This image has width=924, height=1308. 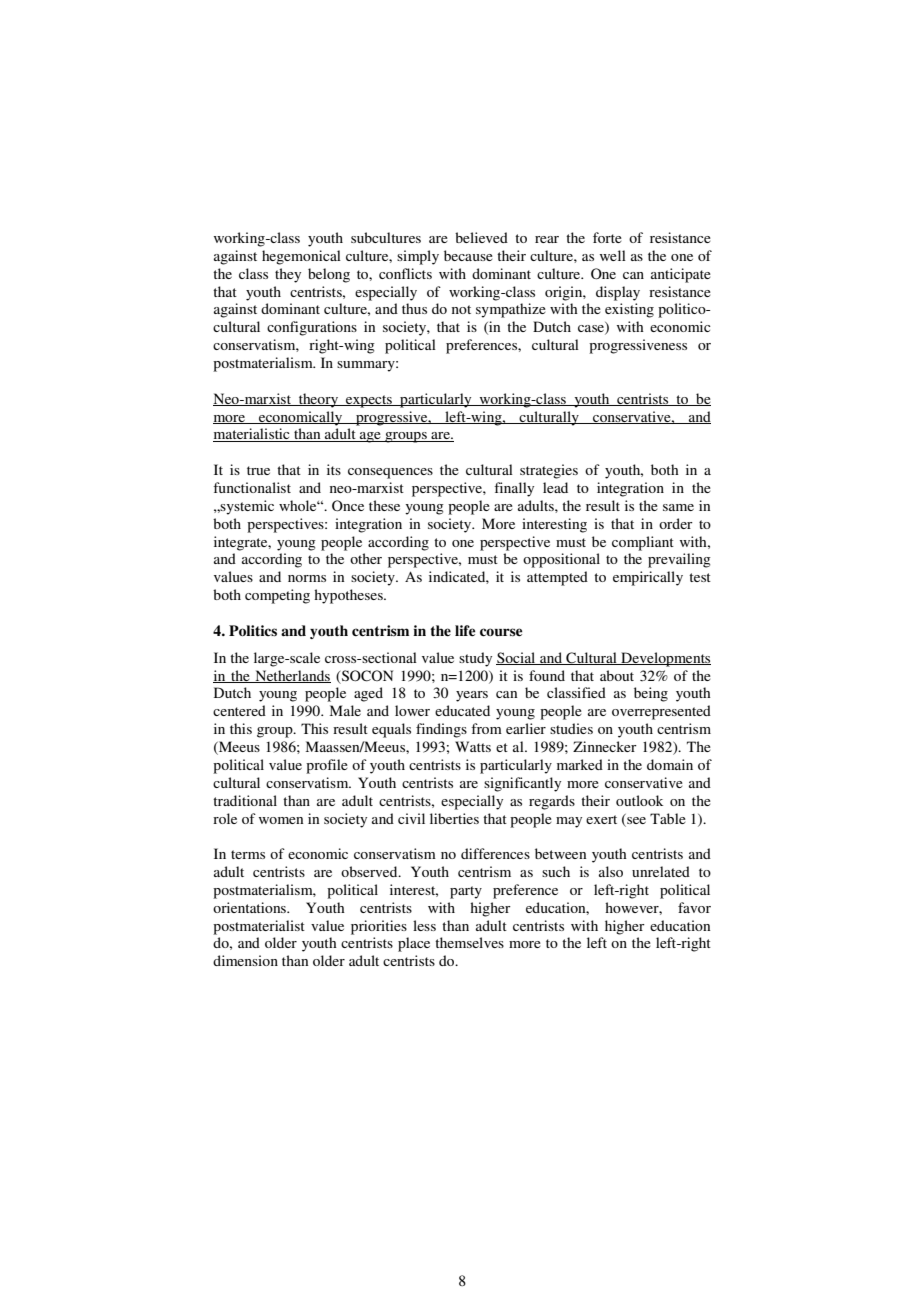 I want to click on well, so click(x=613, y=255).
